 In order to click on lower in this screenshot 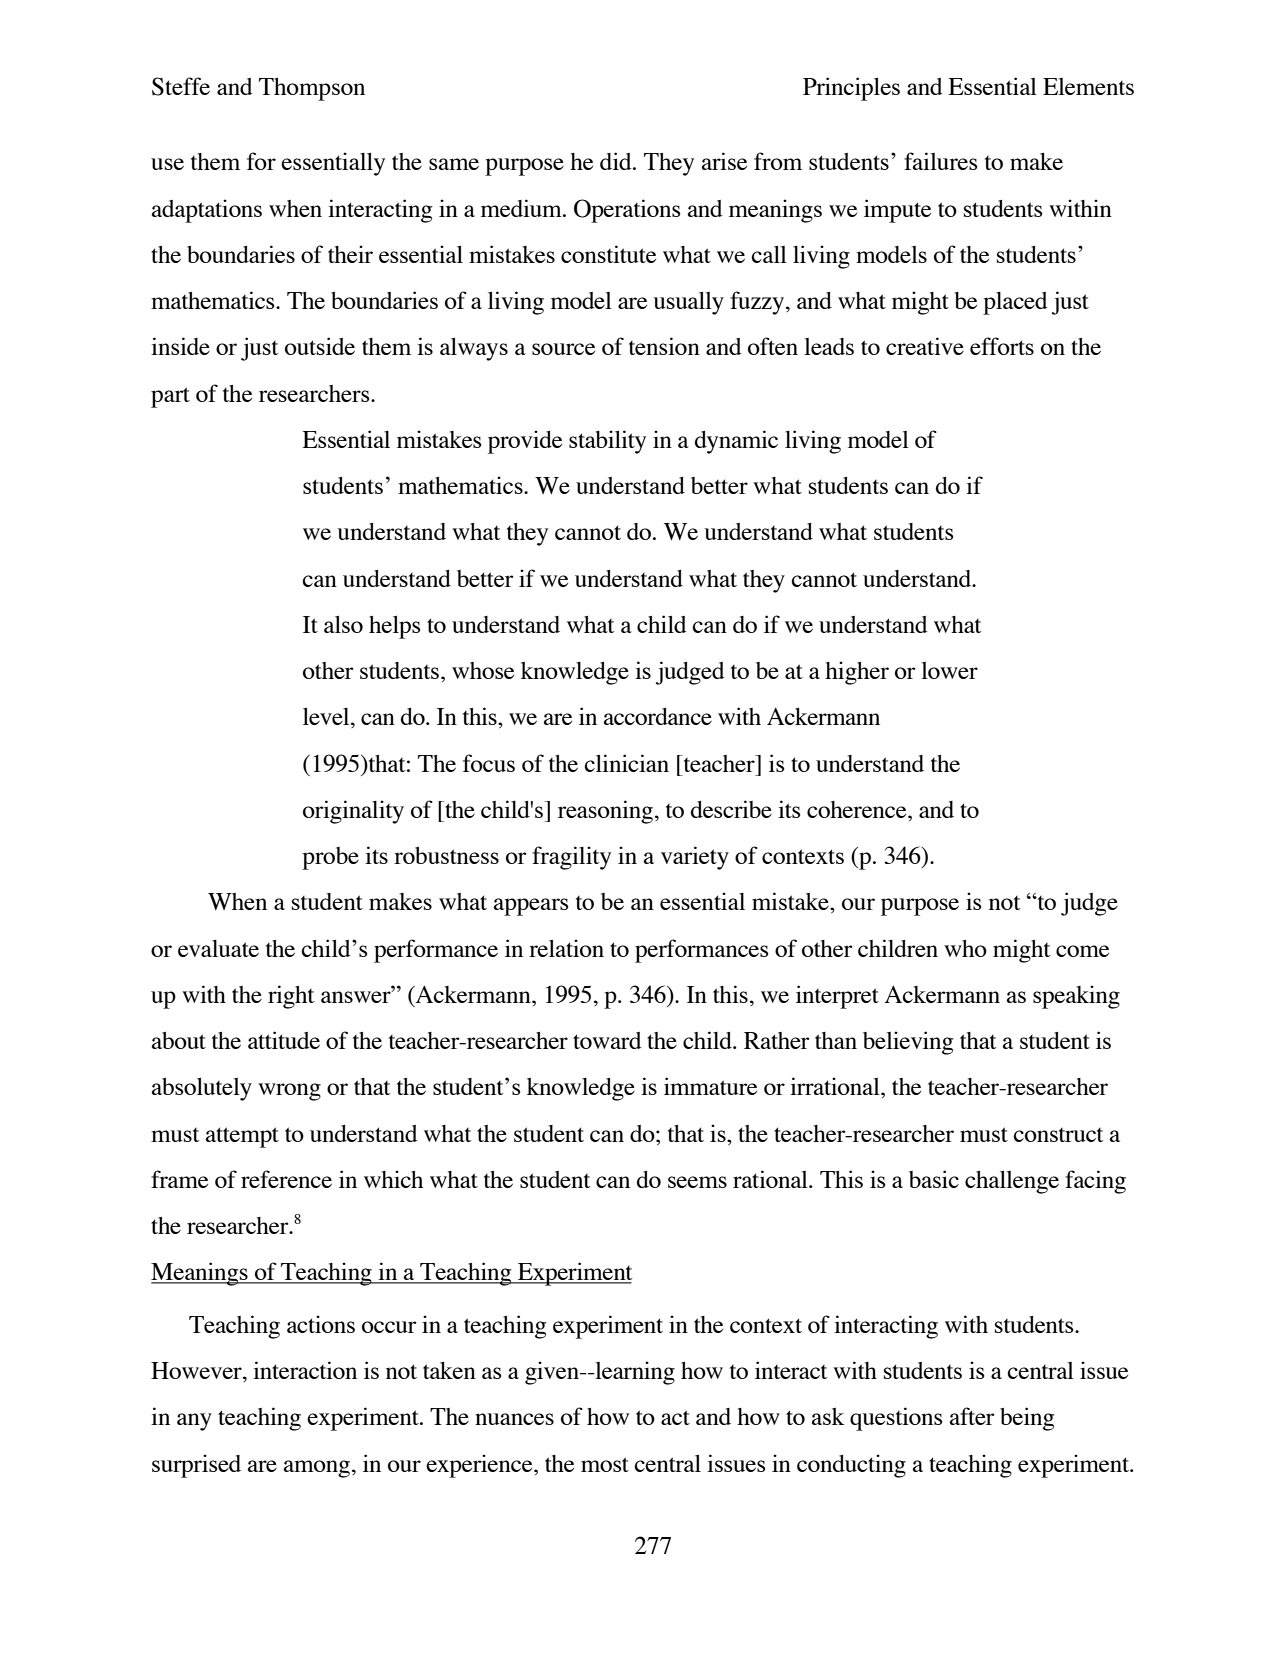, I will do `click(949, 670)`.
